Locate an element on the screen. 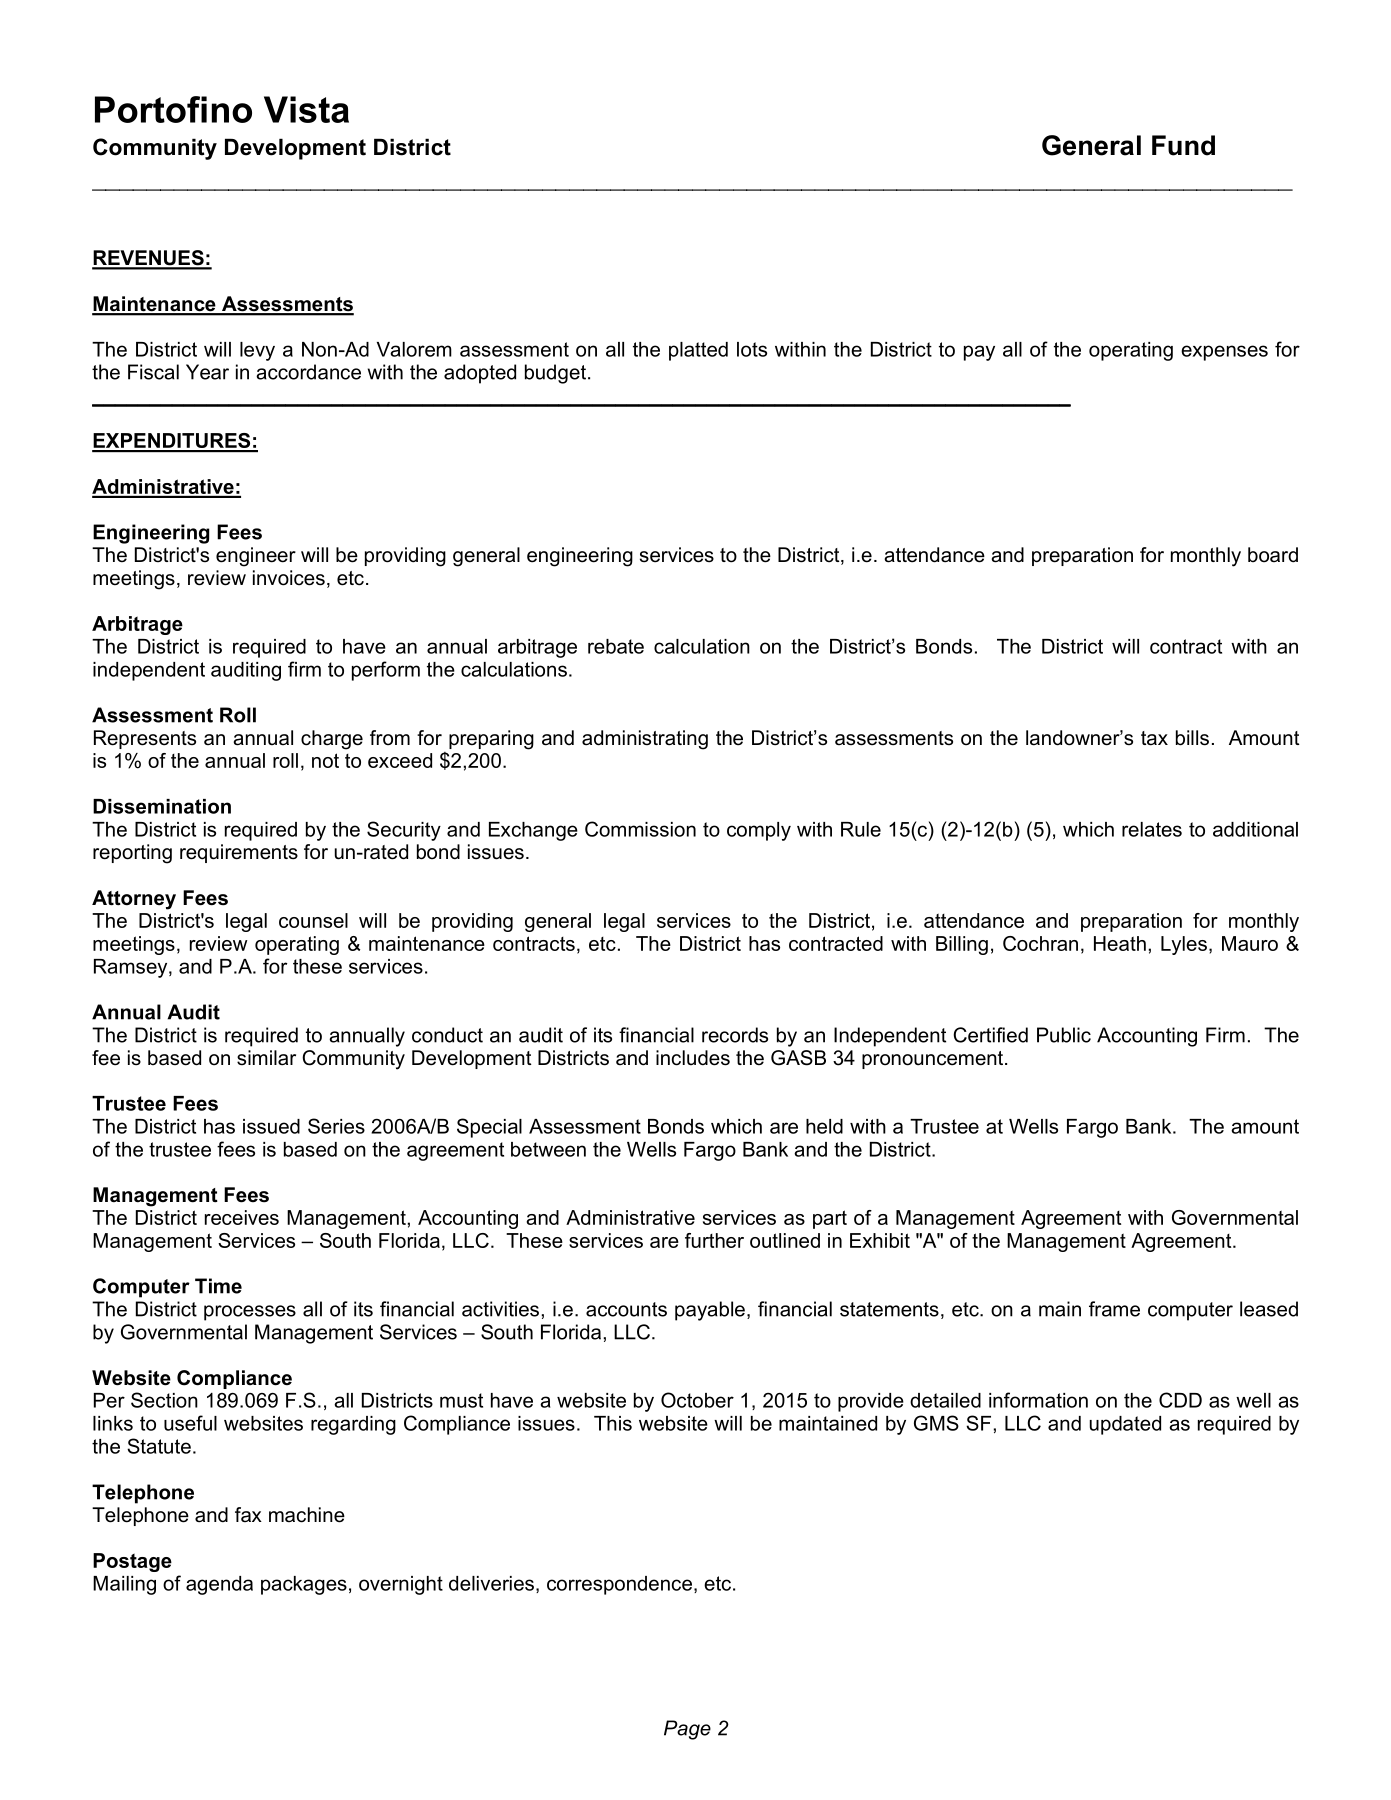  Heath is located at coordinates (1120, 943).
